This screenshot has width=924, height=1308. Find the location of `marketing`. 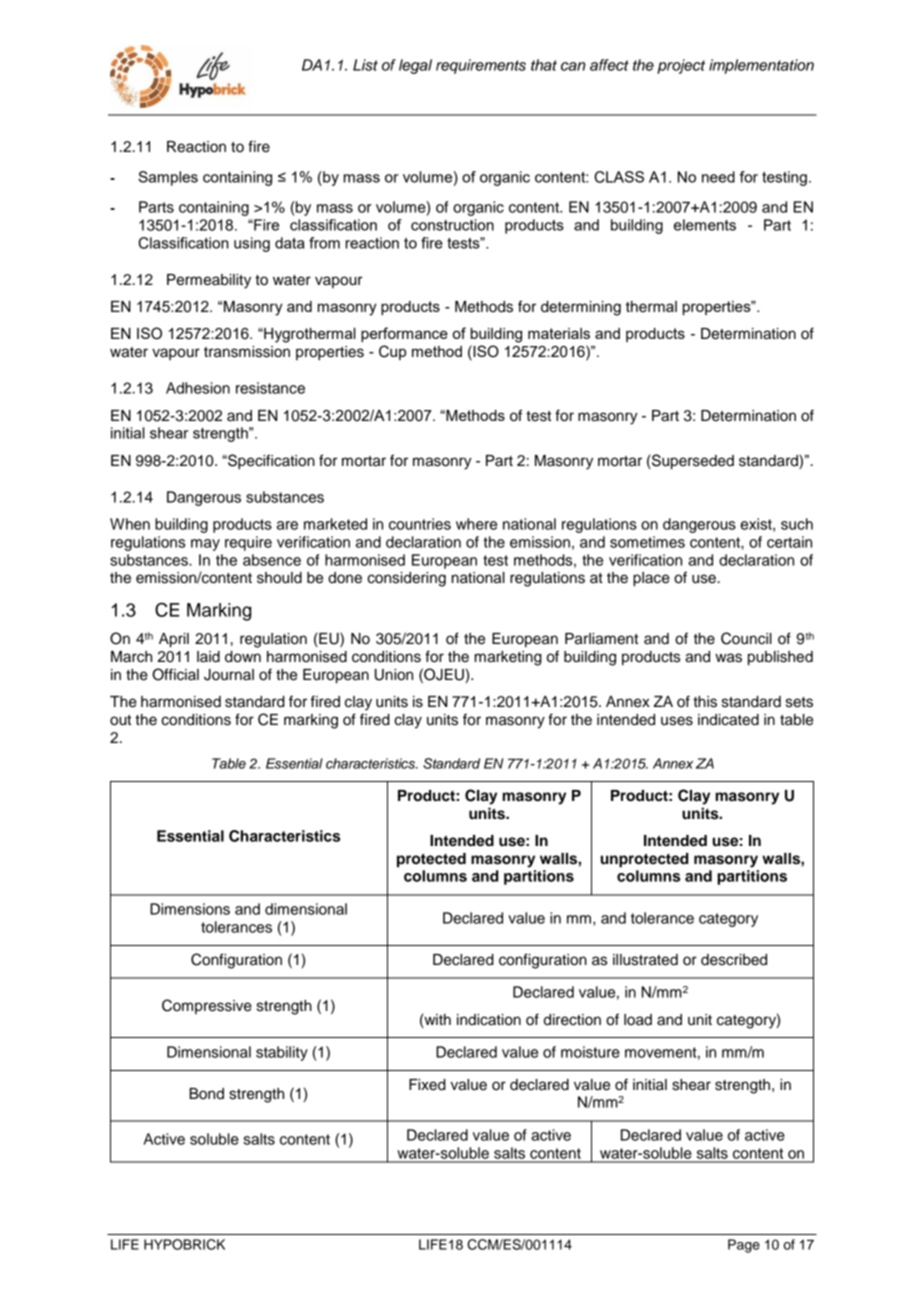

marketing is located at coordinates (508, 658).
